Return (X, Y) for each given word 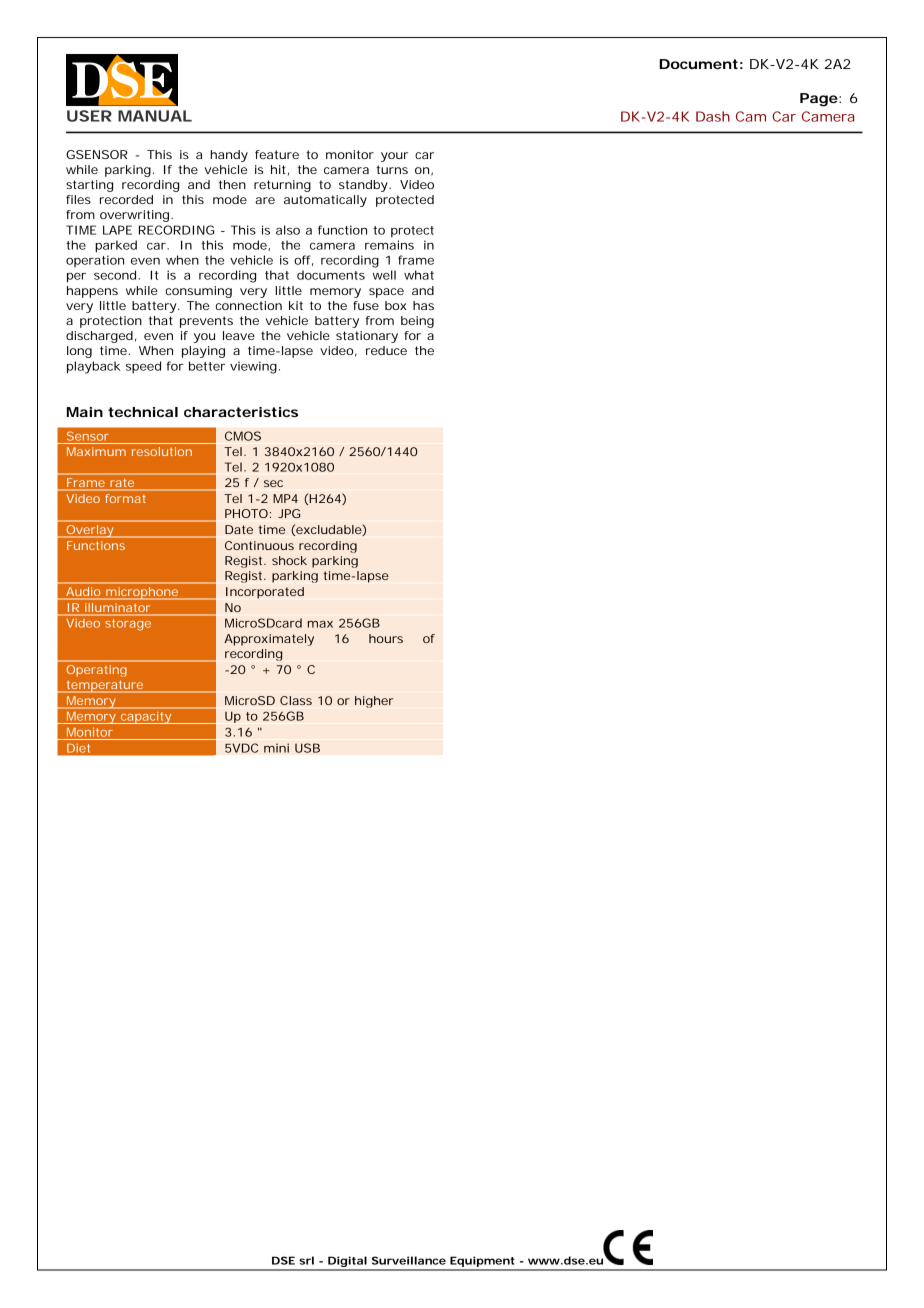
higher (374, 702)
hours (386, 638)
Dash (713, 116)
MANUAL (155, 116)
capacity (146, 718)
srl (306, 1260)
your (394, 157)
